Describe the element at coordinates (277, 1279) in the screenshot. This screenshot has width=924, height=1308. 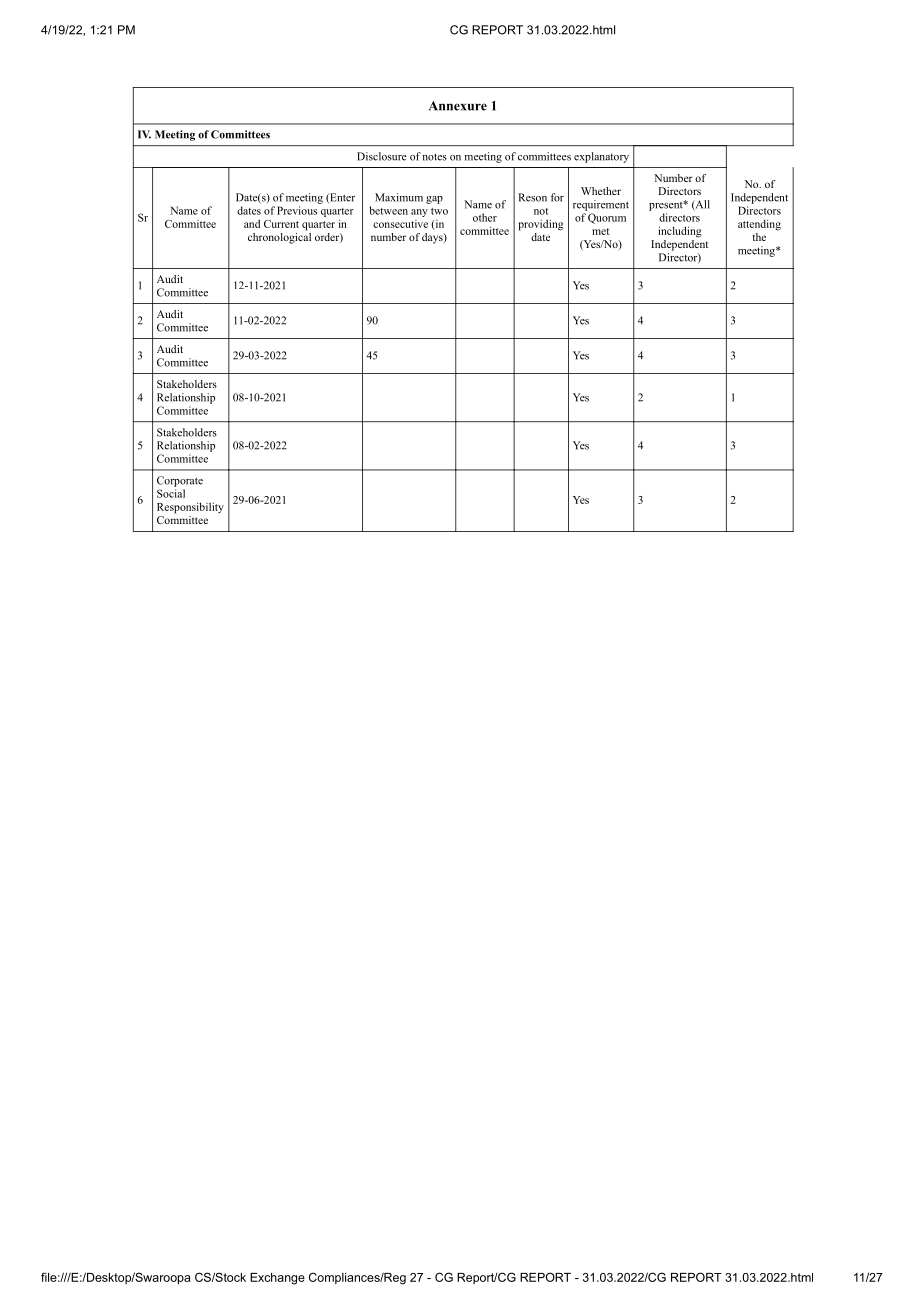
I see `Exchange` at that location.
